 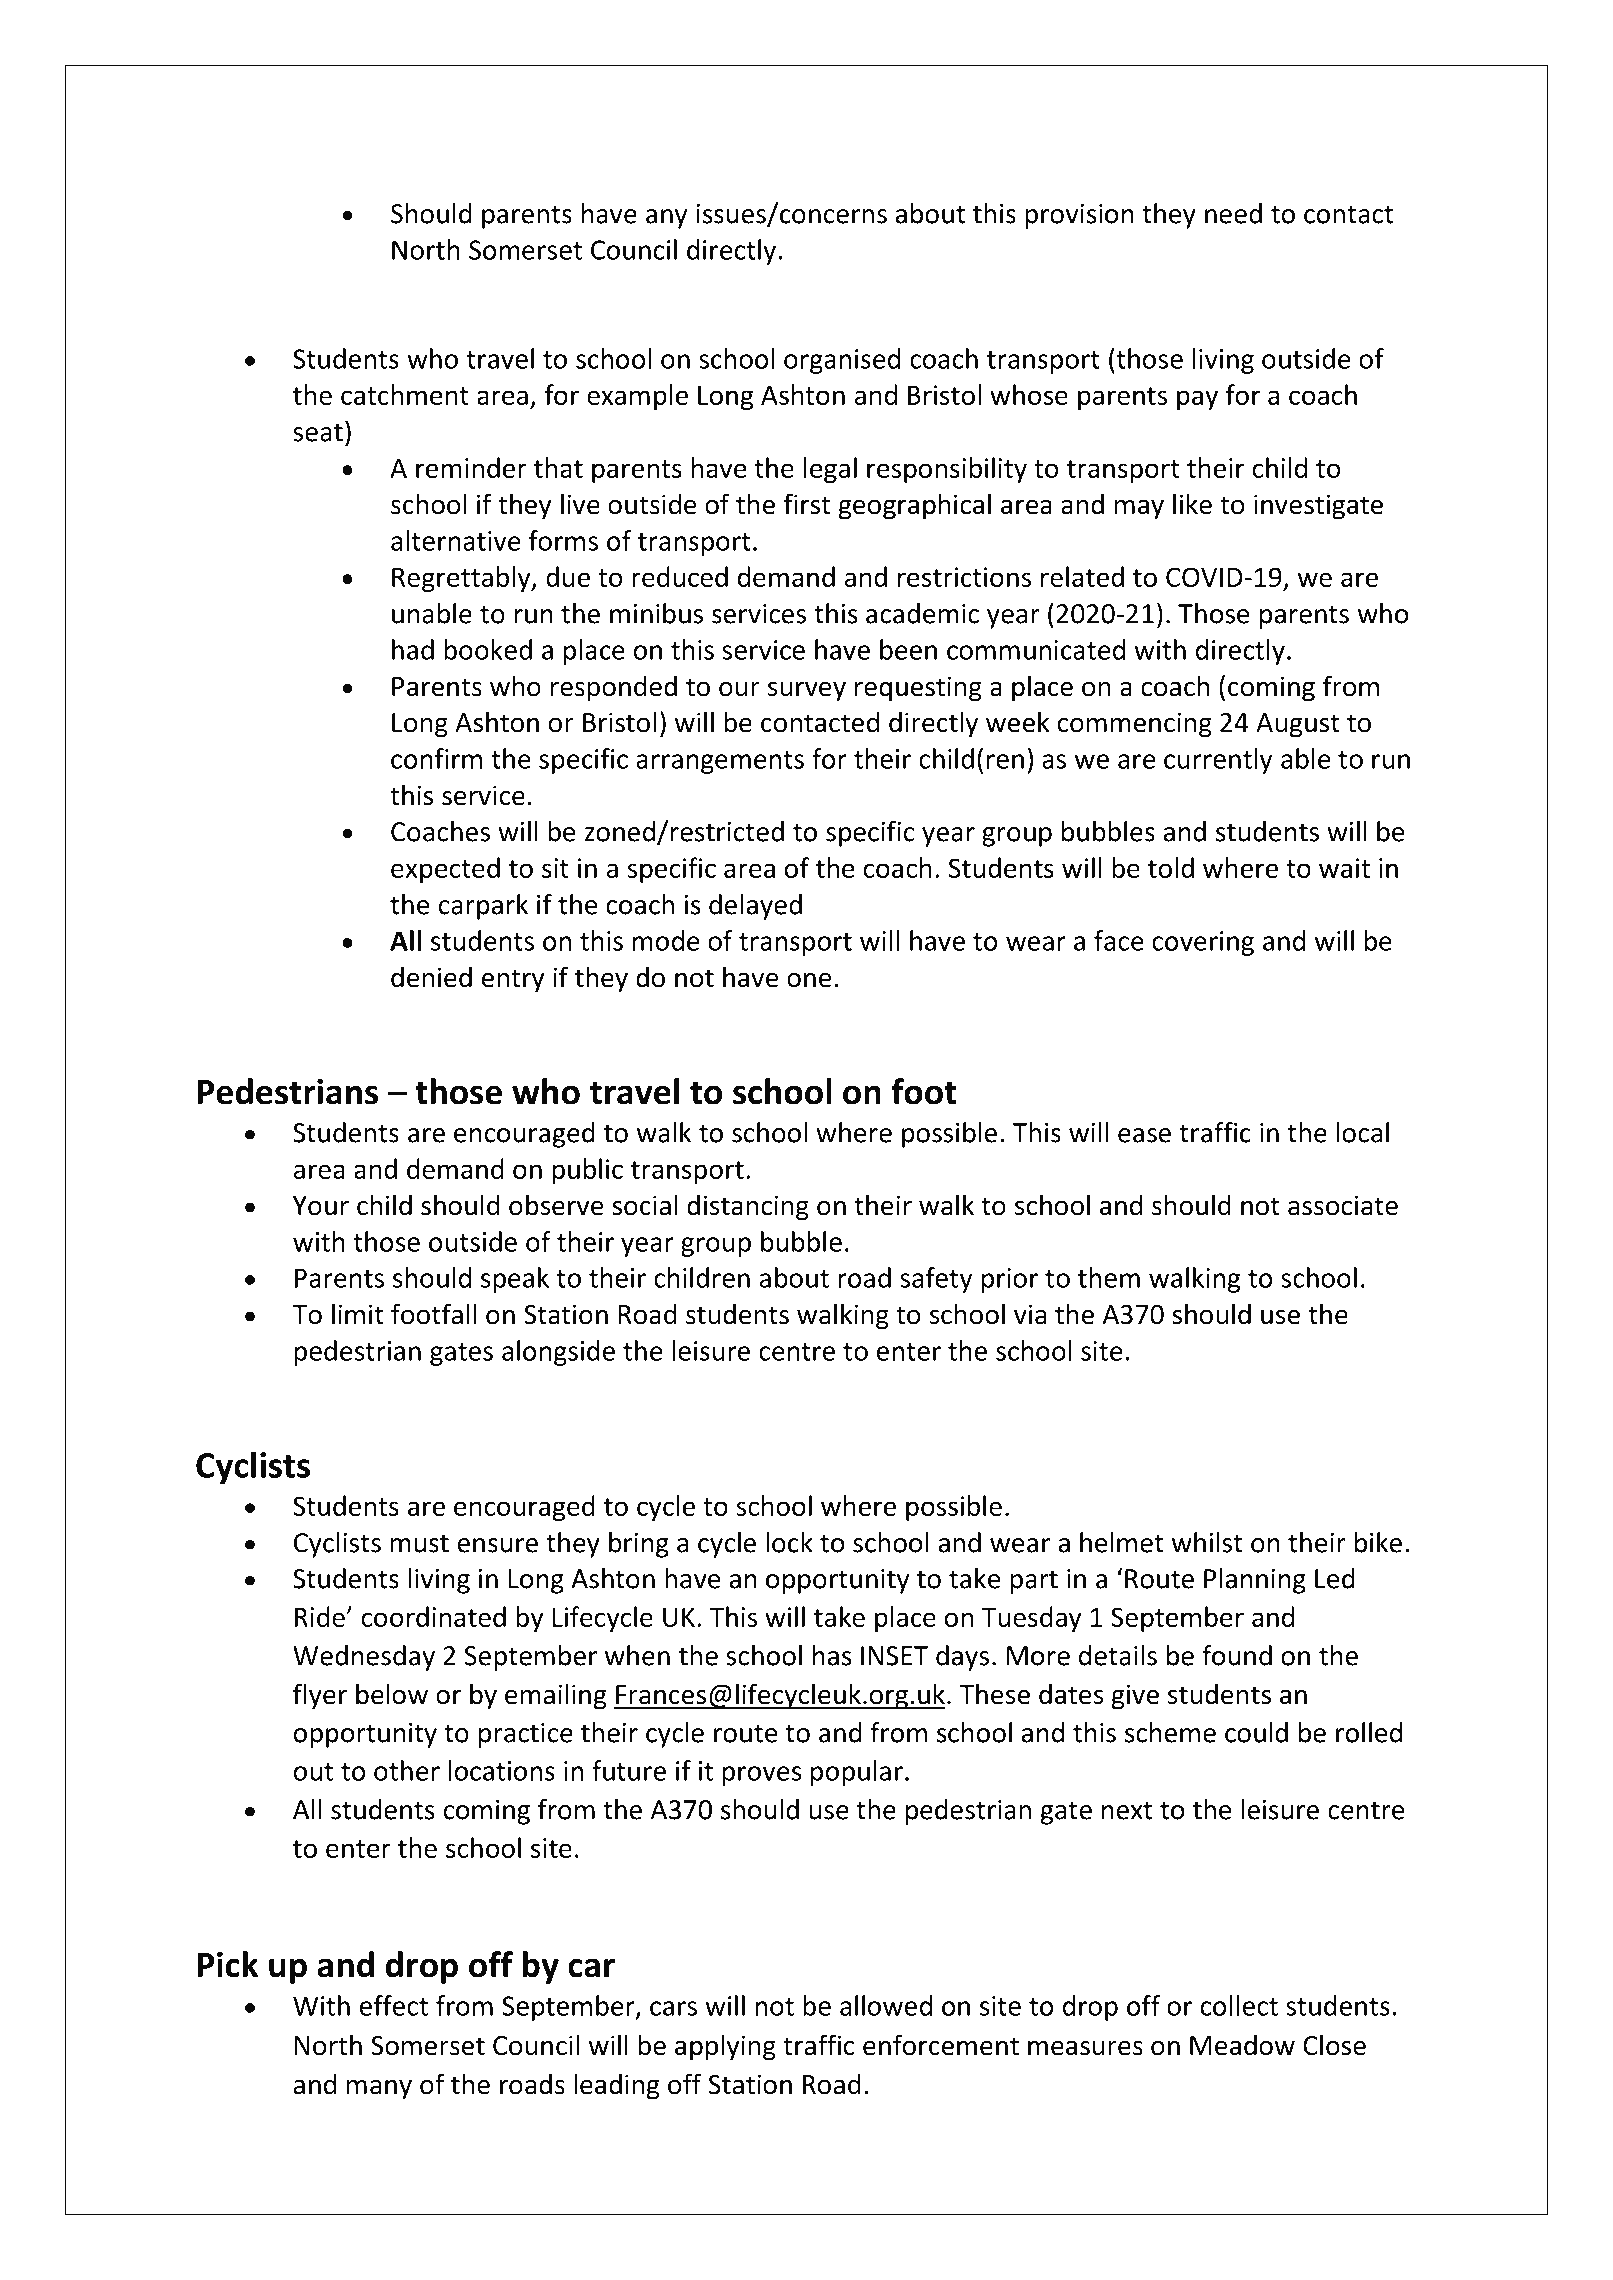 What do you see at coordinates (445, 870) in the document?
I see `expected` at bounding box center [445, 870].
